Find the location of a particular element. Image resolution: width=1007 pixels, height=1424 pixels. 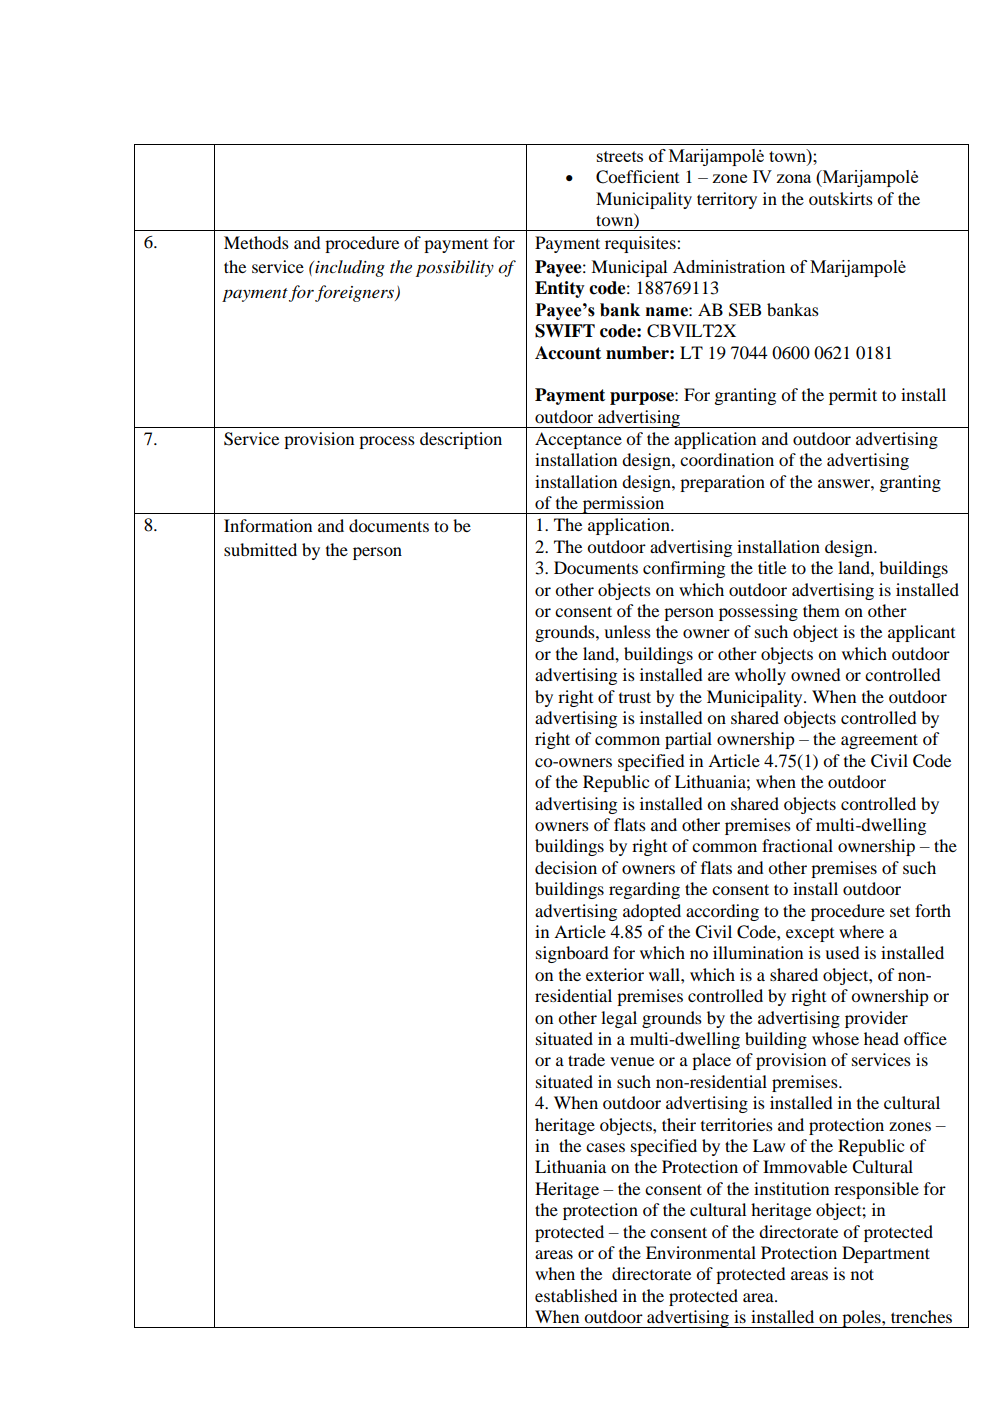

where is located at coordinates (861, 931).
